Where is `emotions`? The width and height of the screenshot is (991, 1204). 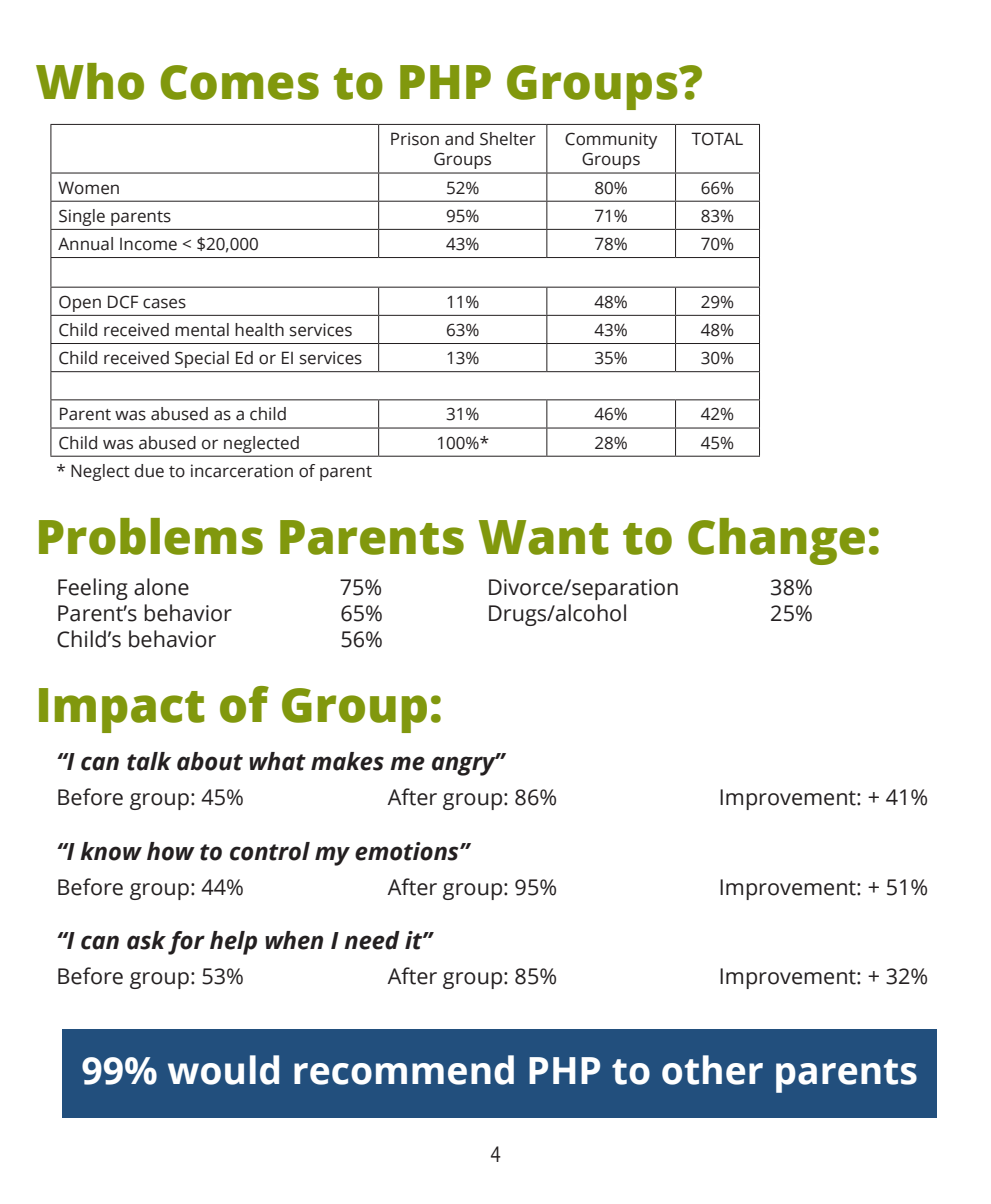 emotions is located at coordinates (408, 851).
